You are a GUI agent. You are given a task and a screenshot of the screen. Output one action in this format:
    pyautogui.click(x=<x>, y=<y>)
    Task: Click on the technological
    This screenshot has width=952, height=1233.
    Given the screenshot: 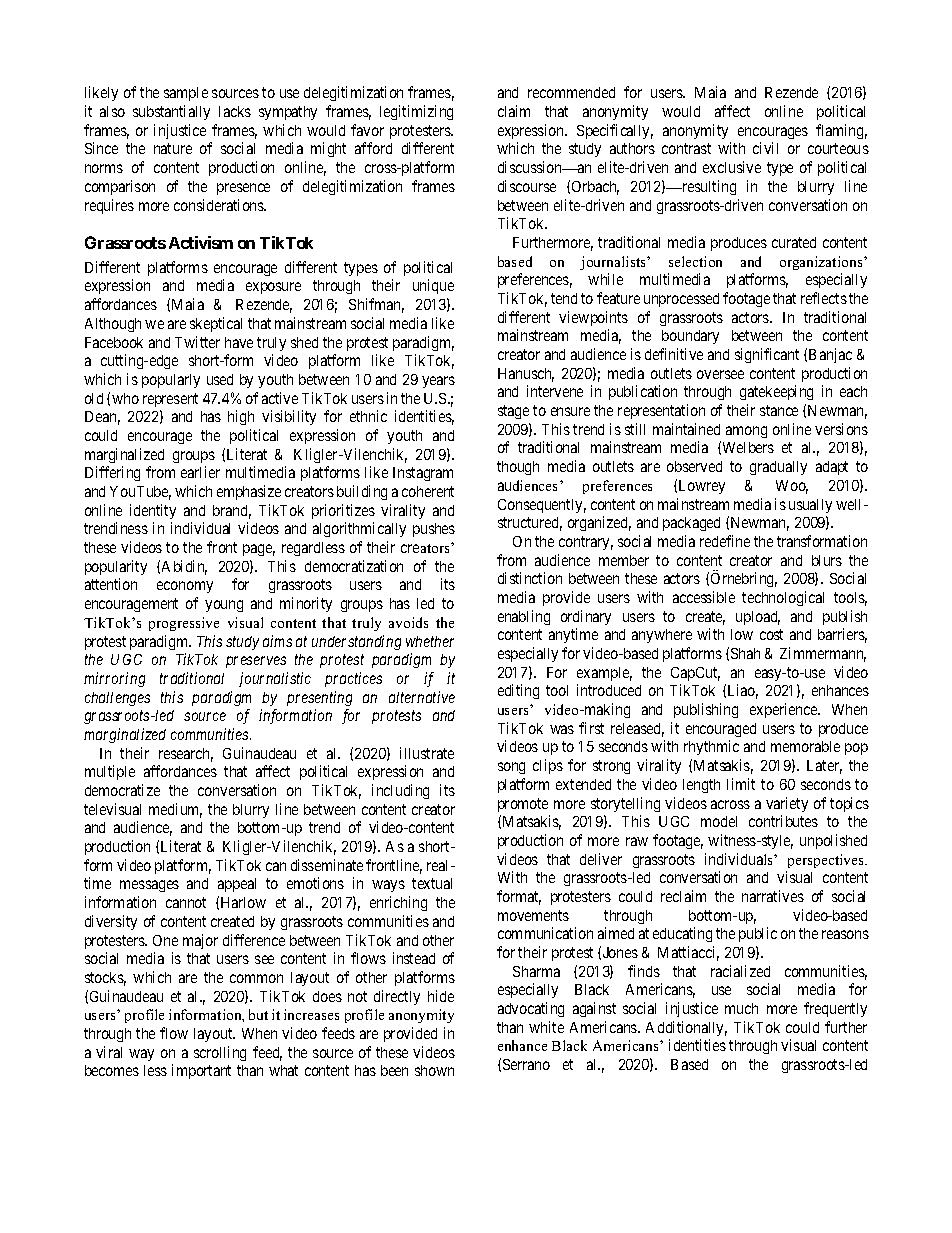 What is the action you would take?
    pyautogui.click(x=783, y=598)
